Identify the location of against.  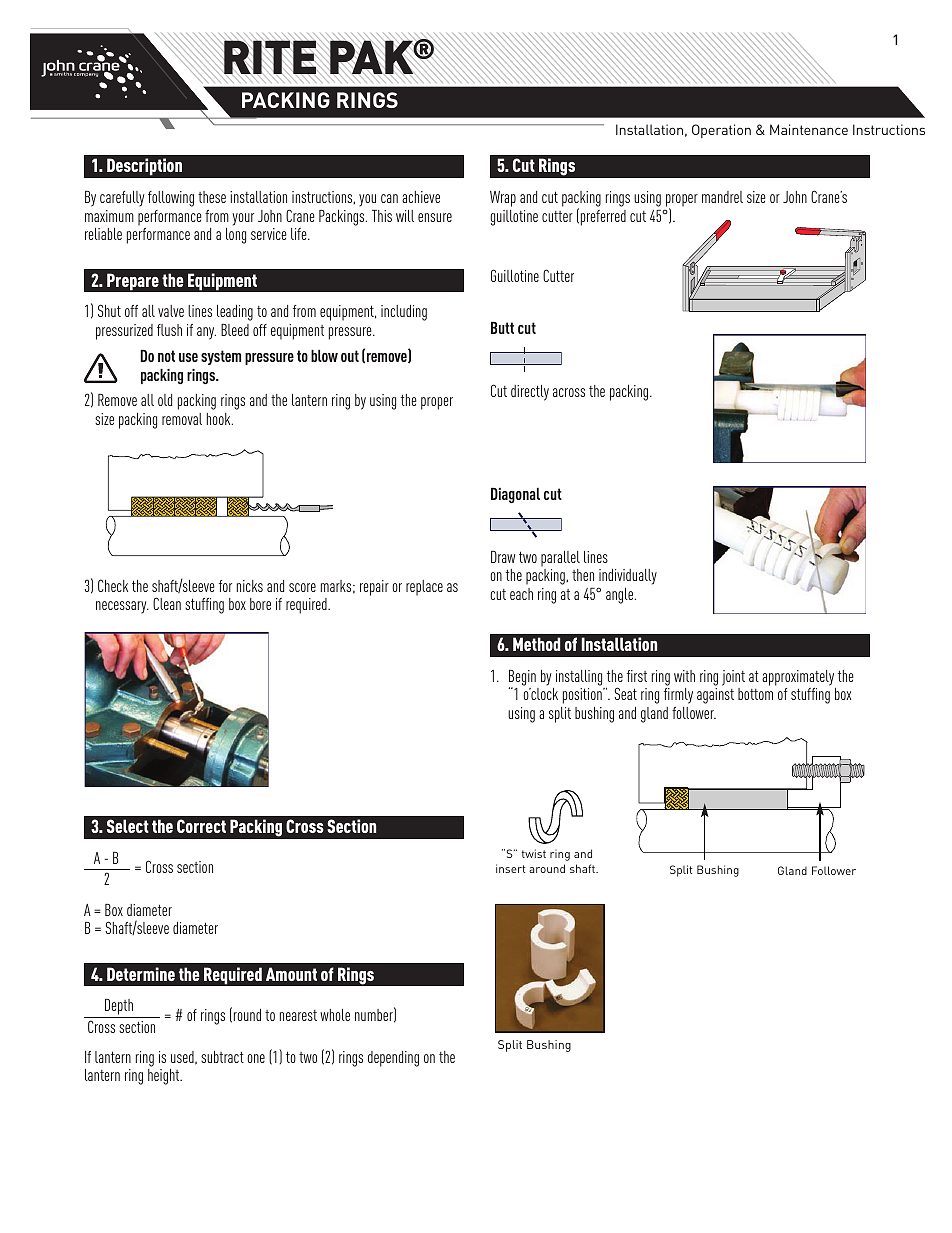
(715, 696).
